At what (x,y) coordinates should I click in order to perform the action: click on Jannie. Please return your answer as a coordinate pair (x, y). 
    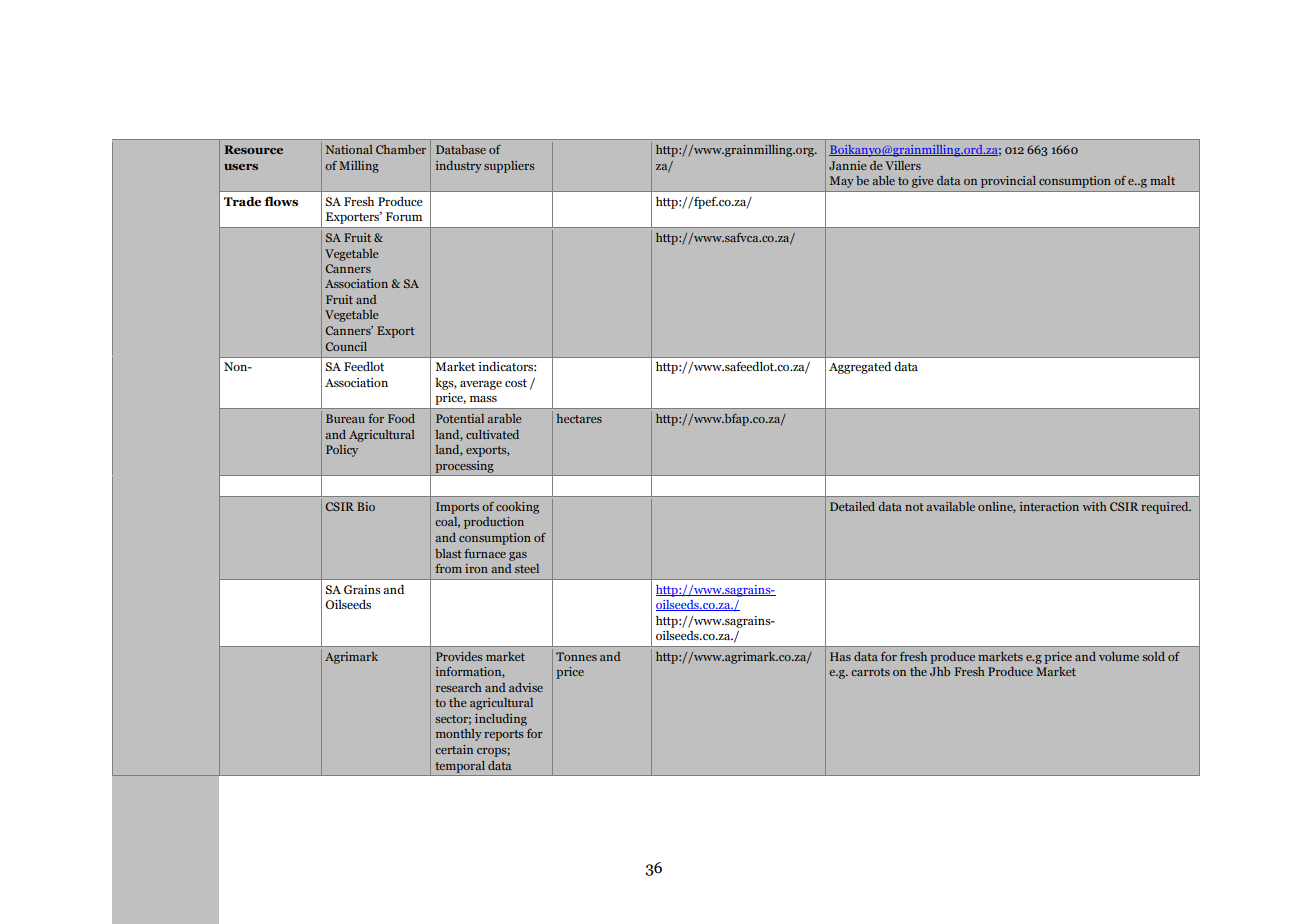
    Looking at the image, I should click on (847, 165).
